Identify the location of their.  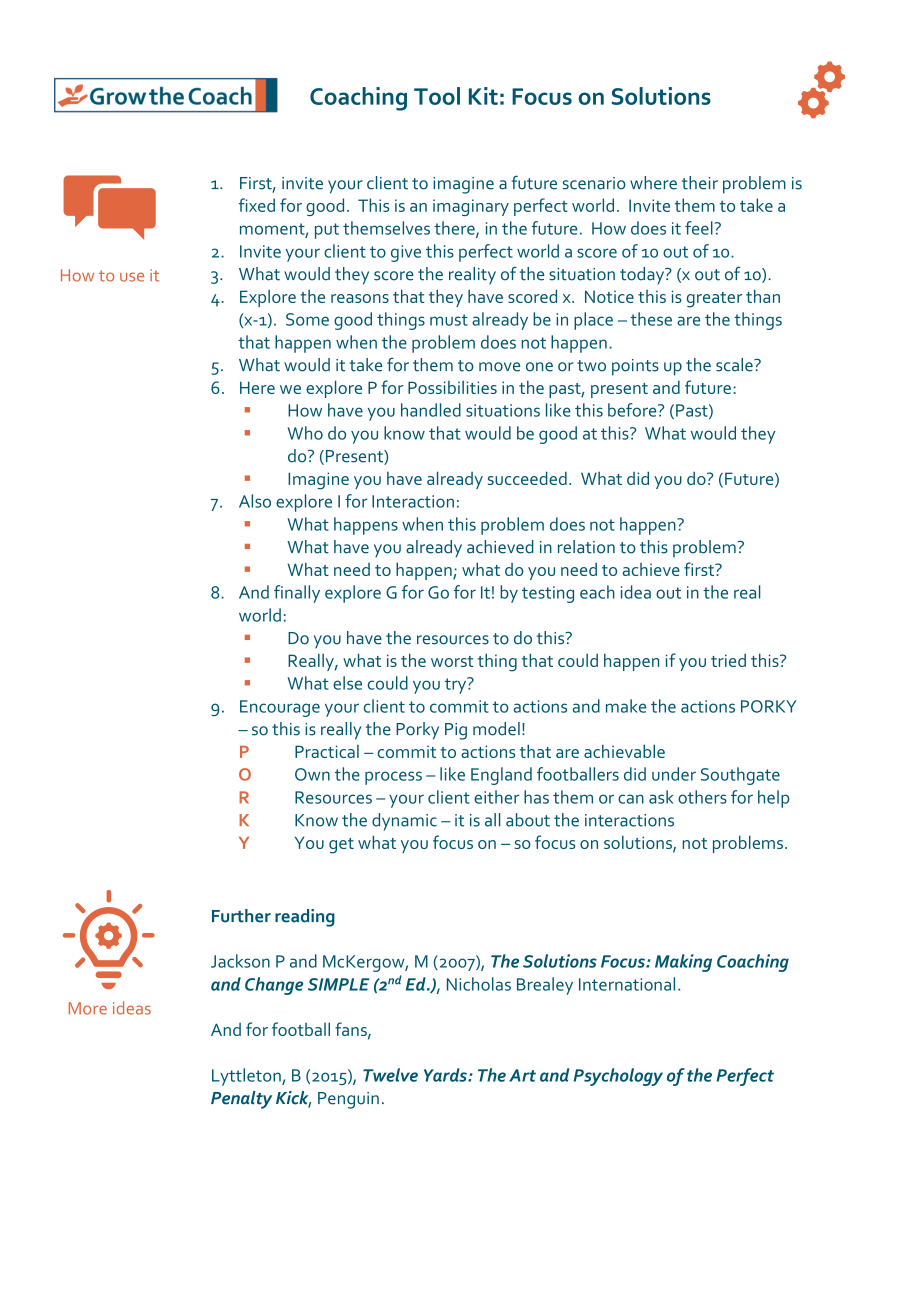
(700, 183).
